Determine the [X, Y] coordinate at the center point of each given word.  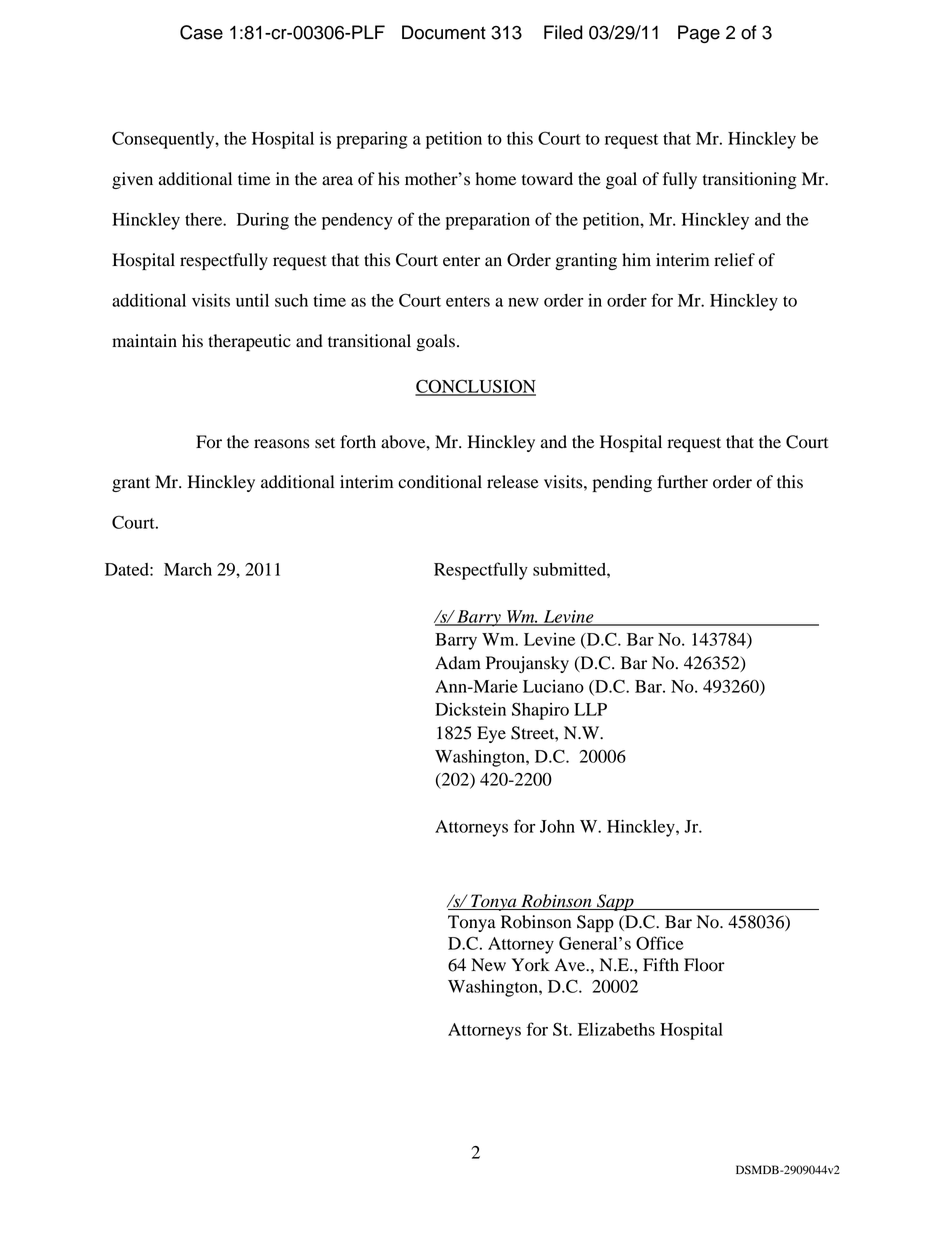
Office [659, 943]
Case [201, 32]
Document [444, 32]
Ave [571, 964]
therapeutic [249, 342]
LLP [590, 709]
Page [699, 34]
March [188, 569]
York [531, 965]
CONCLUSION [475, 387]
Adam [458, 663]
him [636, 259]
